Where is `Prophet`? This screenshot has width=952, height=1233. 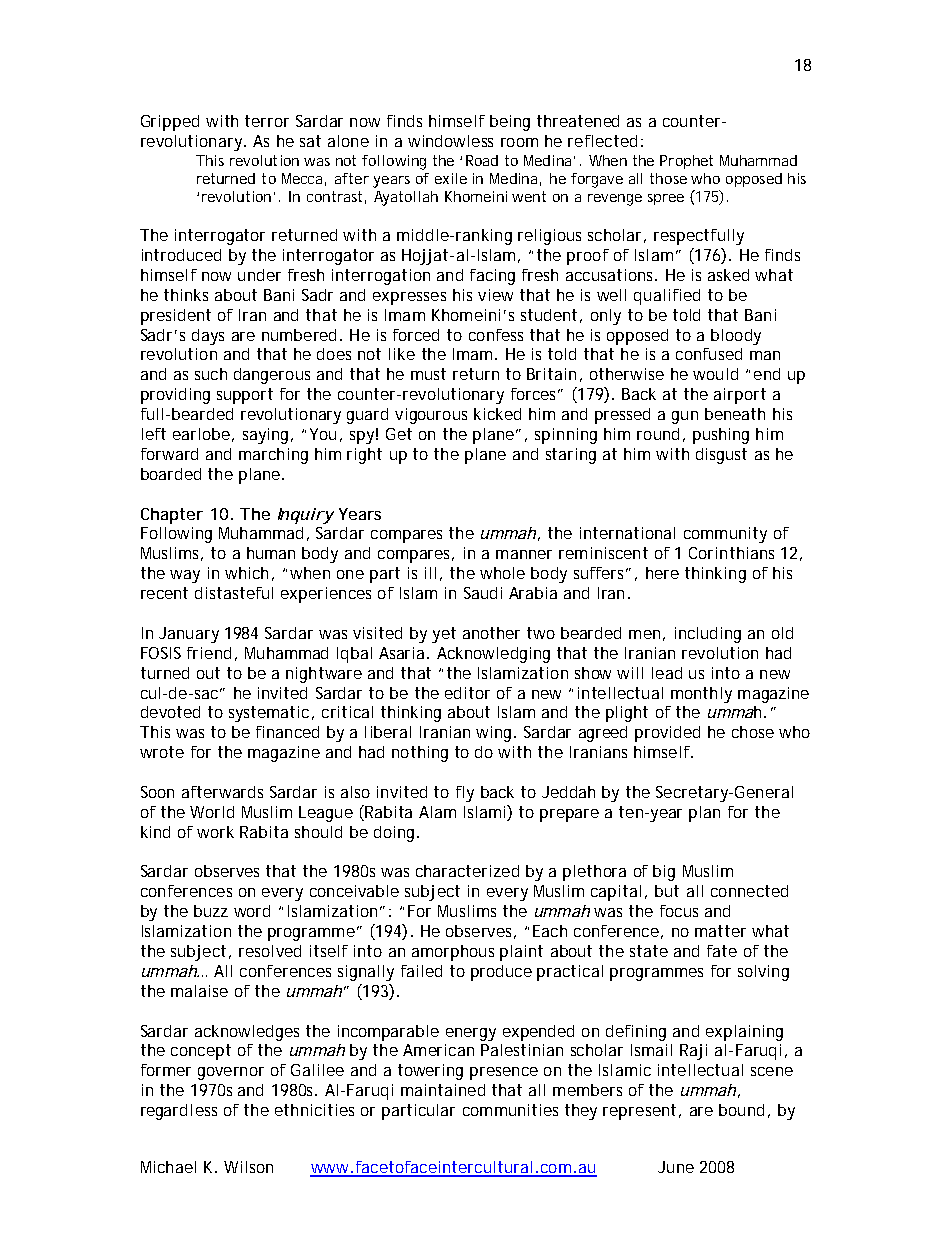
Prophet is located at coordinates (686, 162).
